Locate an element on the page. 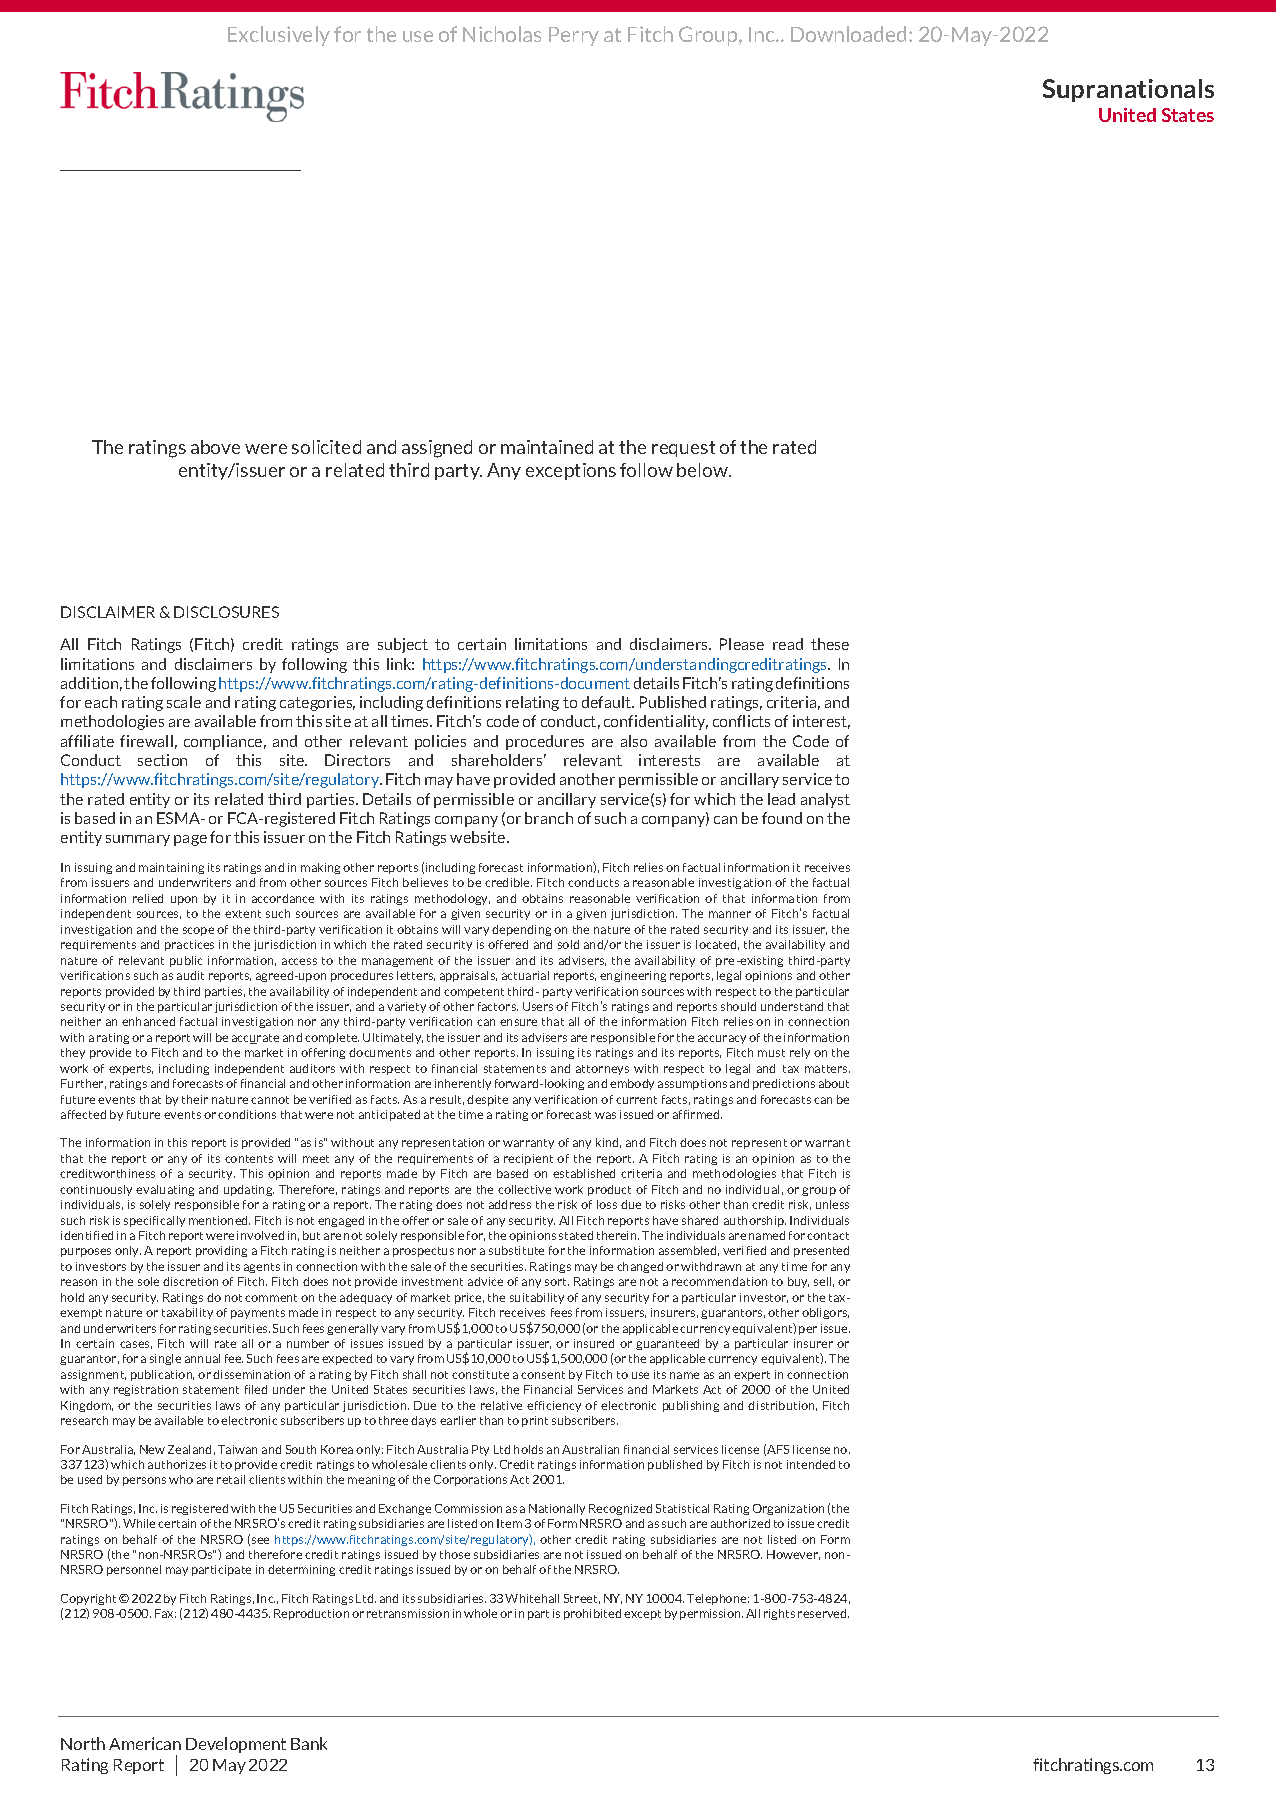 Image resolution: width=1276 pixels, height=1805 pixels. discretion is located at coordinates (190, 1281).
